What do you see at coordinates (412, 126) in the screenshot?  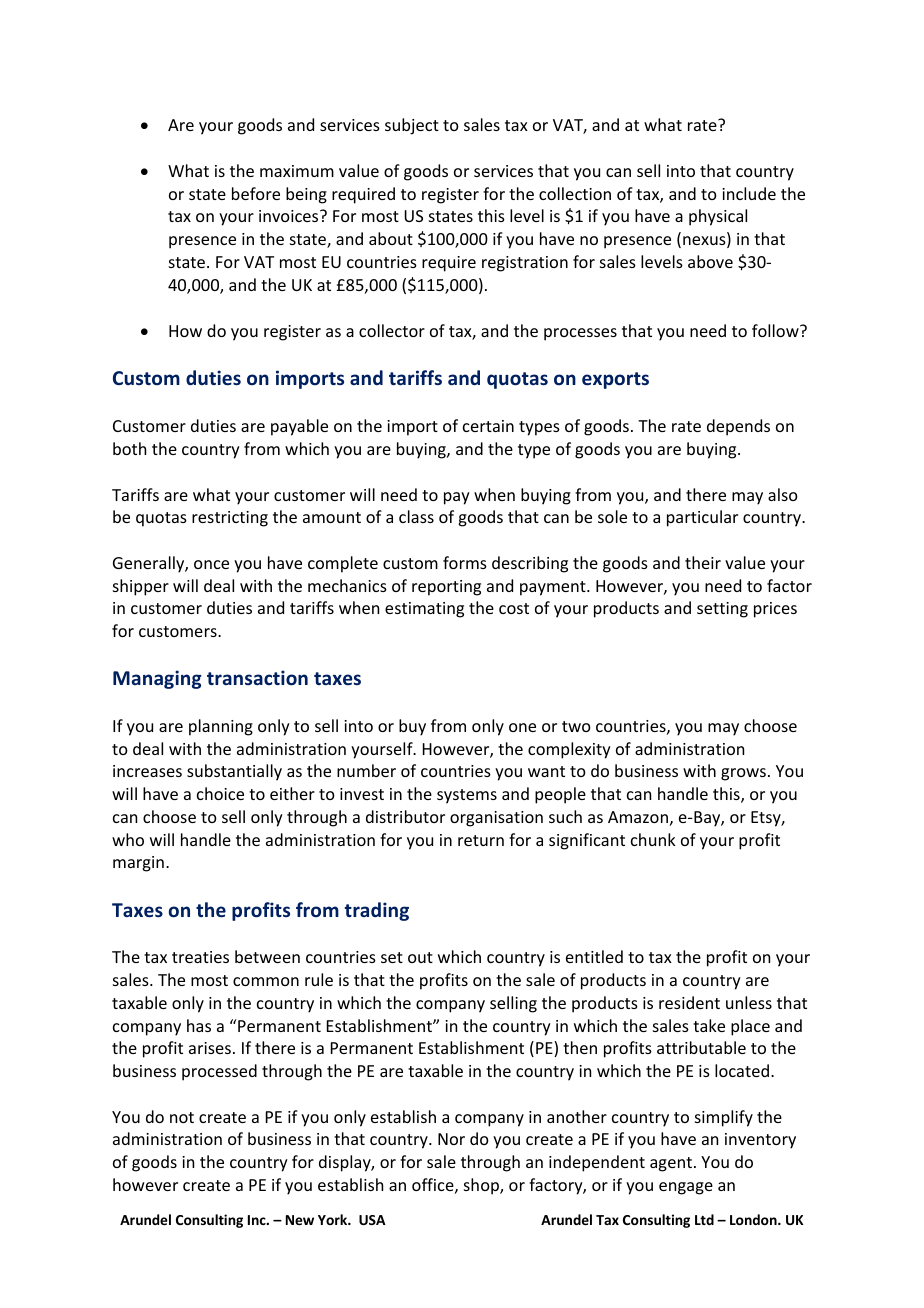 I see `subject` at bounding box center [412, 126].
